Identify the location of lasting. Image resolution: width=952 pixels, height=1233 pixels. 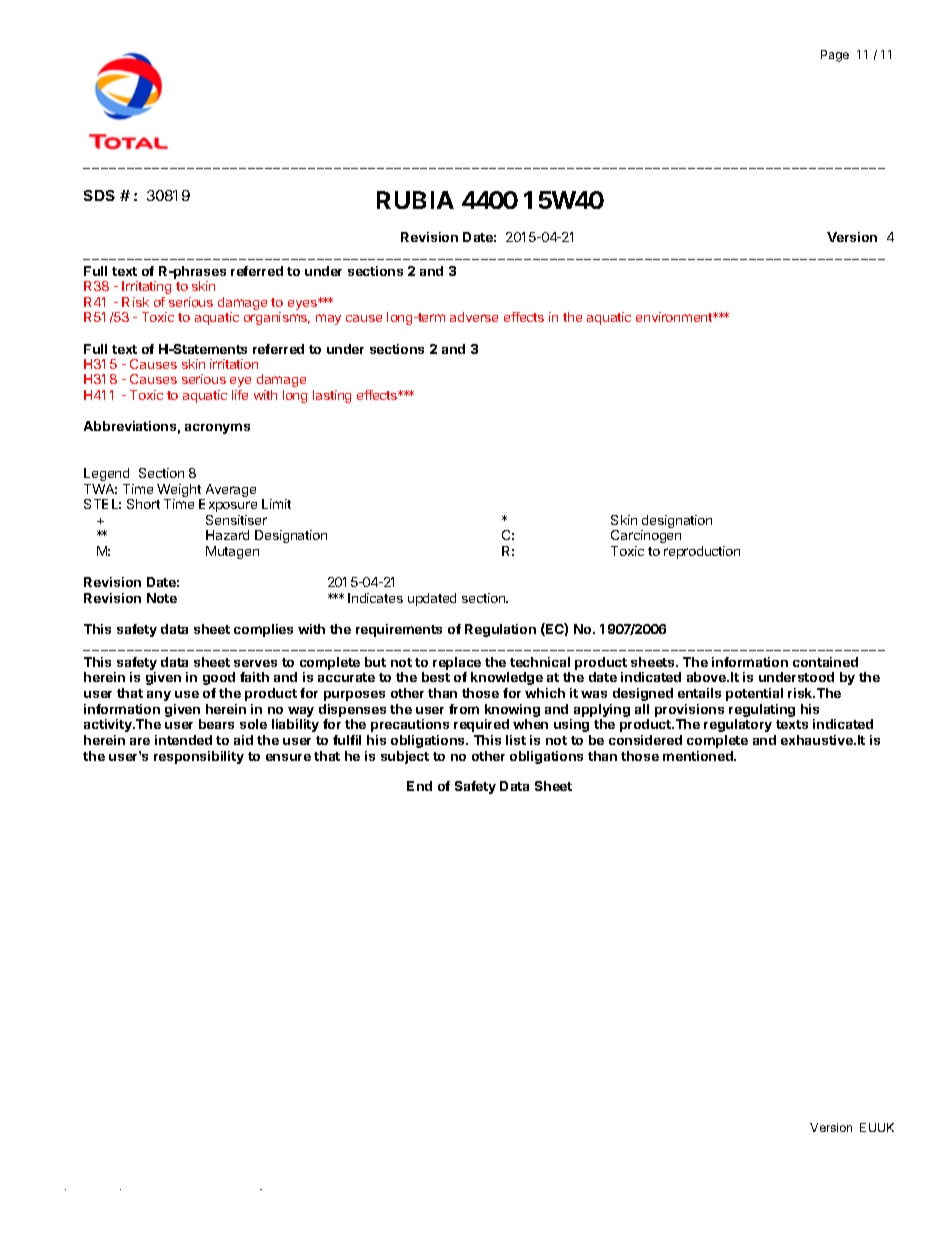
(332, 396).
